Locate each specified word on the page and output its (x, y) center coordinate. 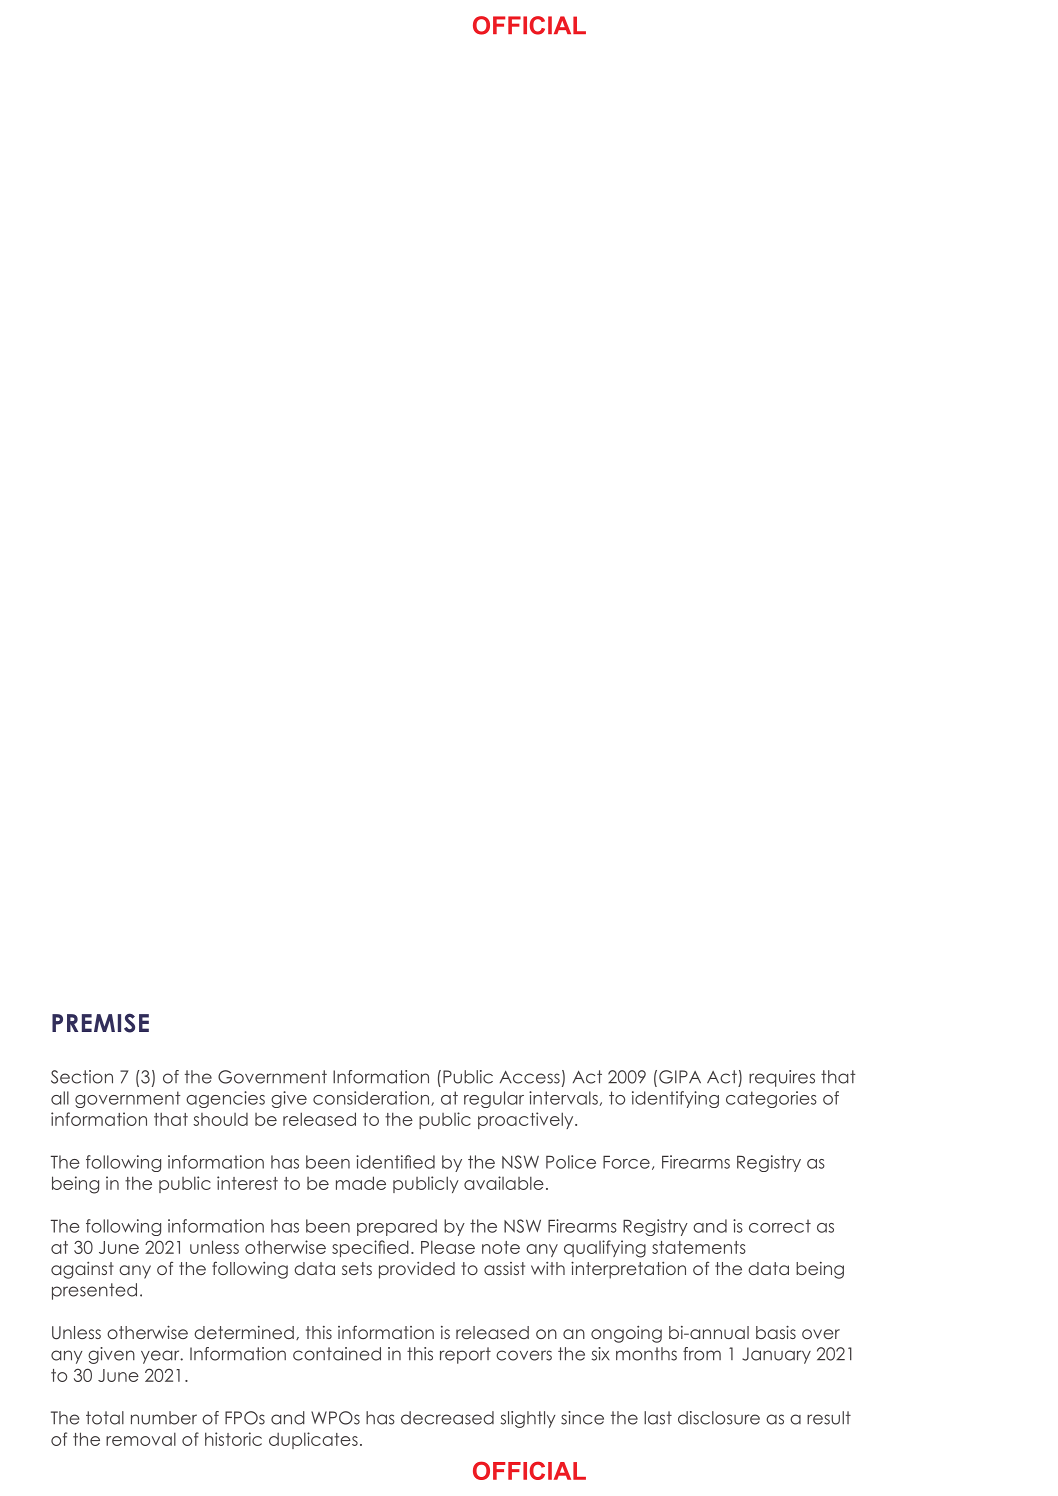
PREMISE (100, 1023)
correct (780, 1226)
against (82, 1270)
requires (782, 1078)
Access (530, 1077)
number (164, 1418)
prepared (397, 1227)
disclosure (719, 1418)
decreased (447, 1418)
